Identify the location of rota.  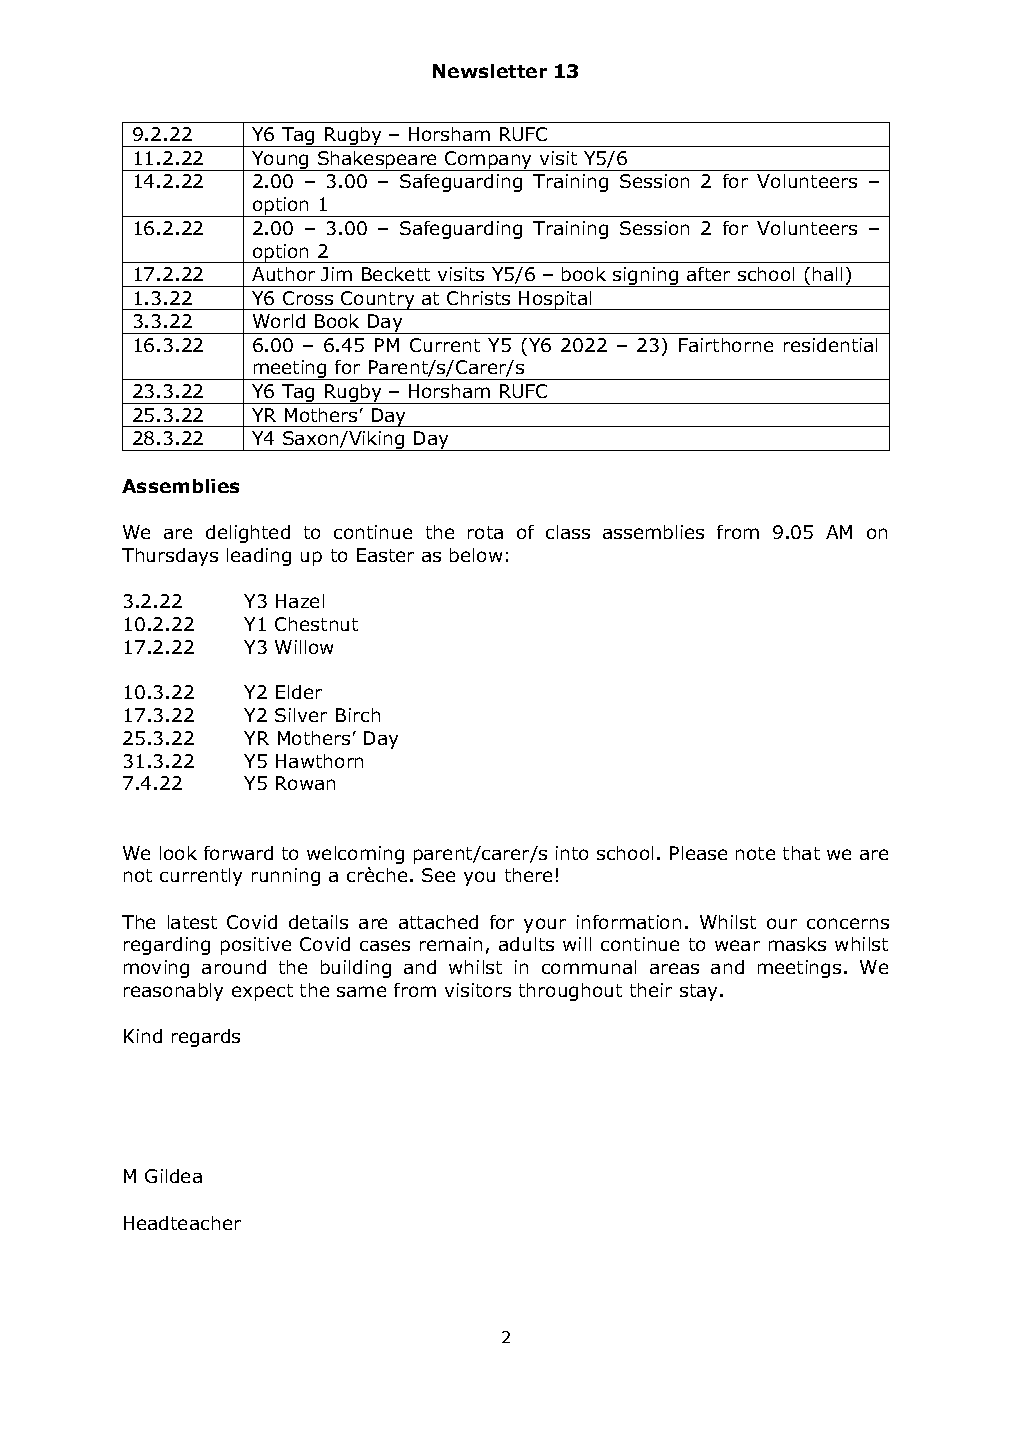
(485, 532).
